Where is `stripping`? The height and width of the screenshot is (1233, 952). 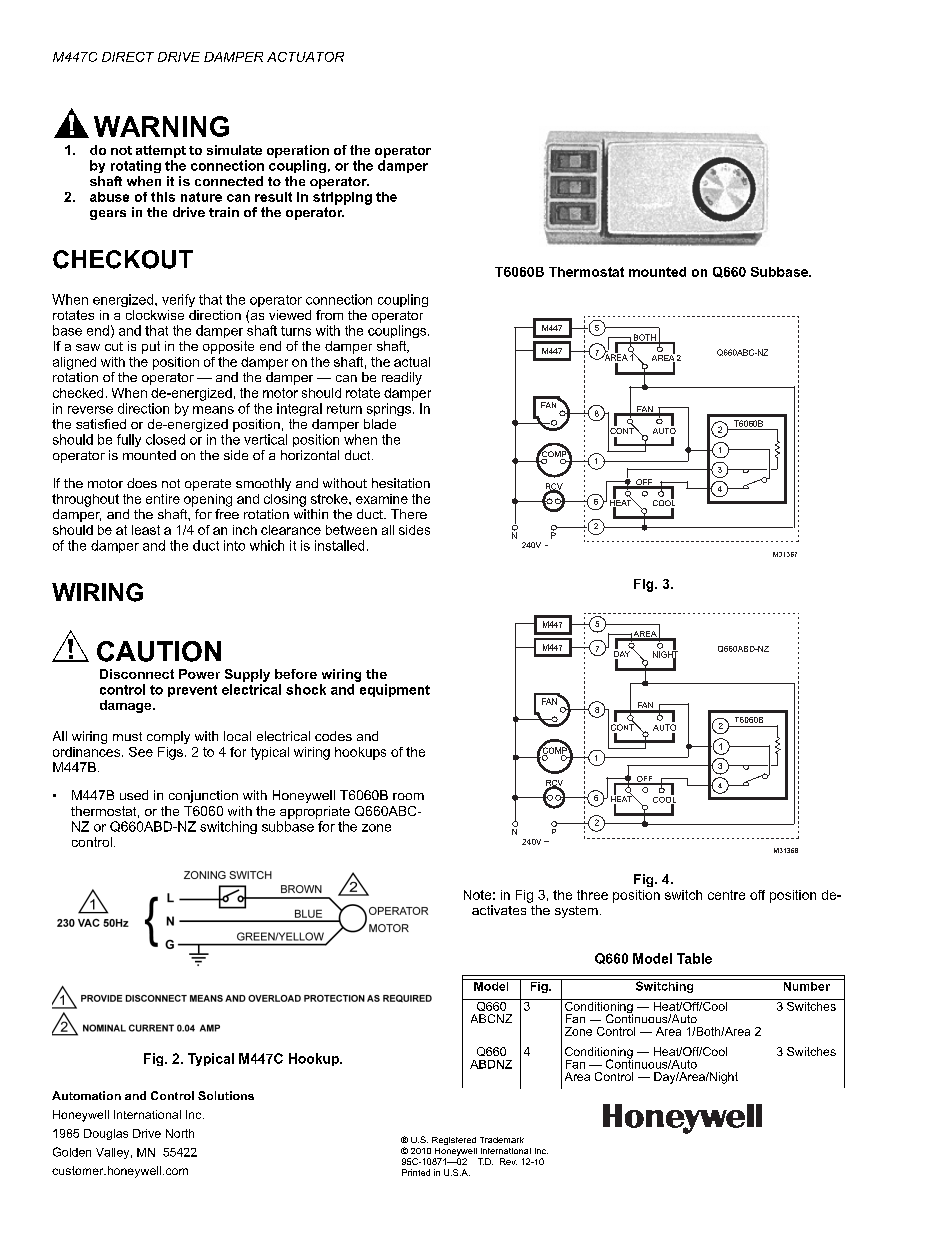 stripping is located at coordinates (342, 198).
